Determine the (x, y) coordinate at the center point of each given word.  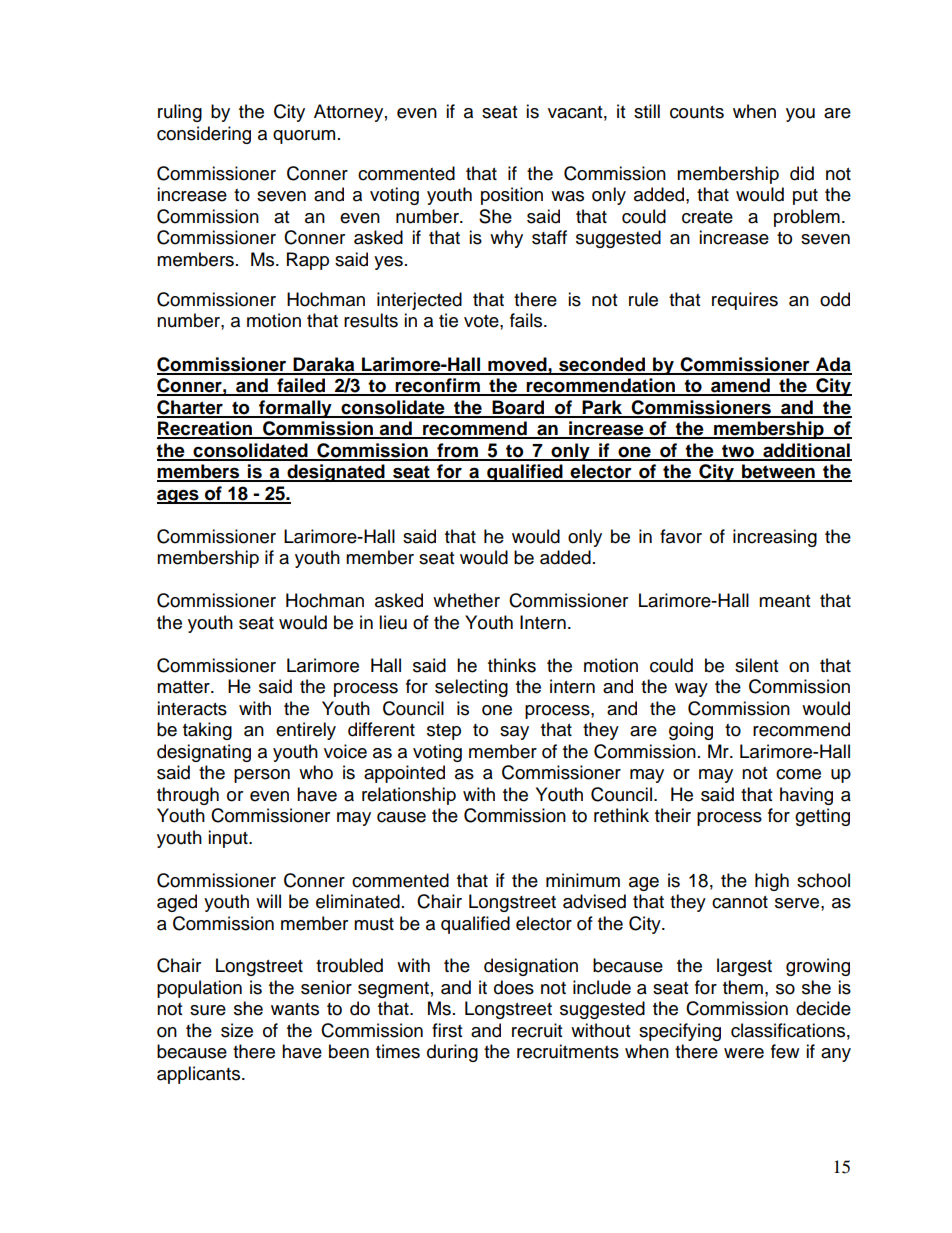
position (512, 196)
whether (466, 600)
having (806, 796)
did (802, 173)
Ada (833, 365)
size (237, 1030)
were (744, 1053)
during (452, 1053)
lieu (393, 622)
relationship (409, 796)
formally (295, 409)
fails (527, 320)
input (229, 839)
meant (784, 601)
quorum (304, 137)
